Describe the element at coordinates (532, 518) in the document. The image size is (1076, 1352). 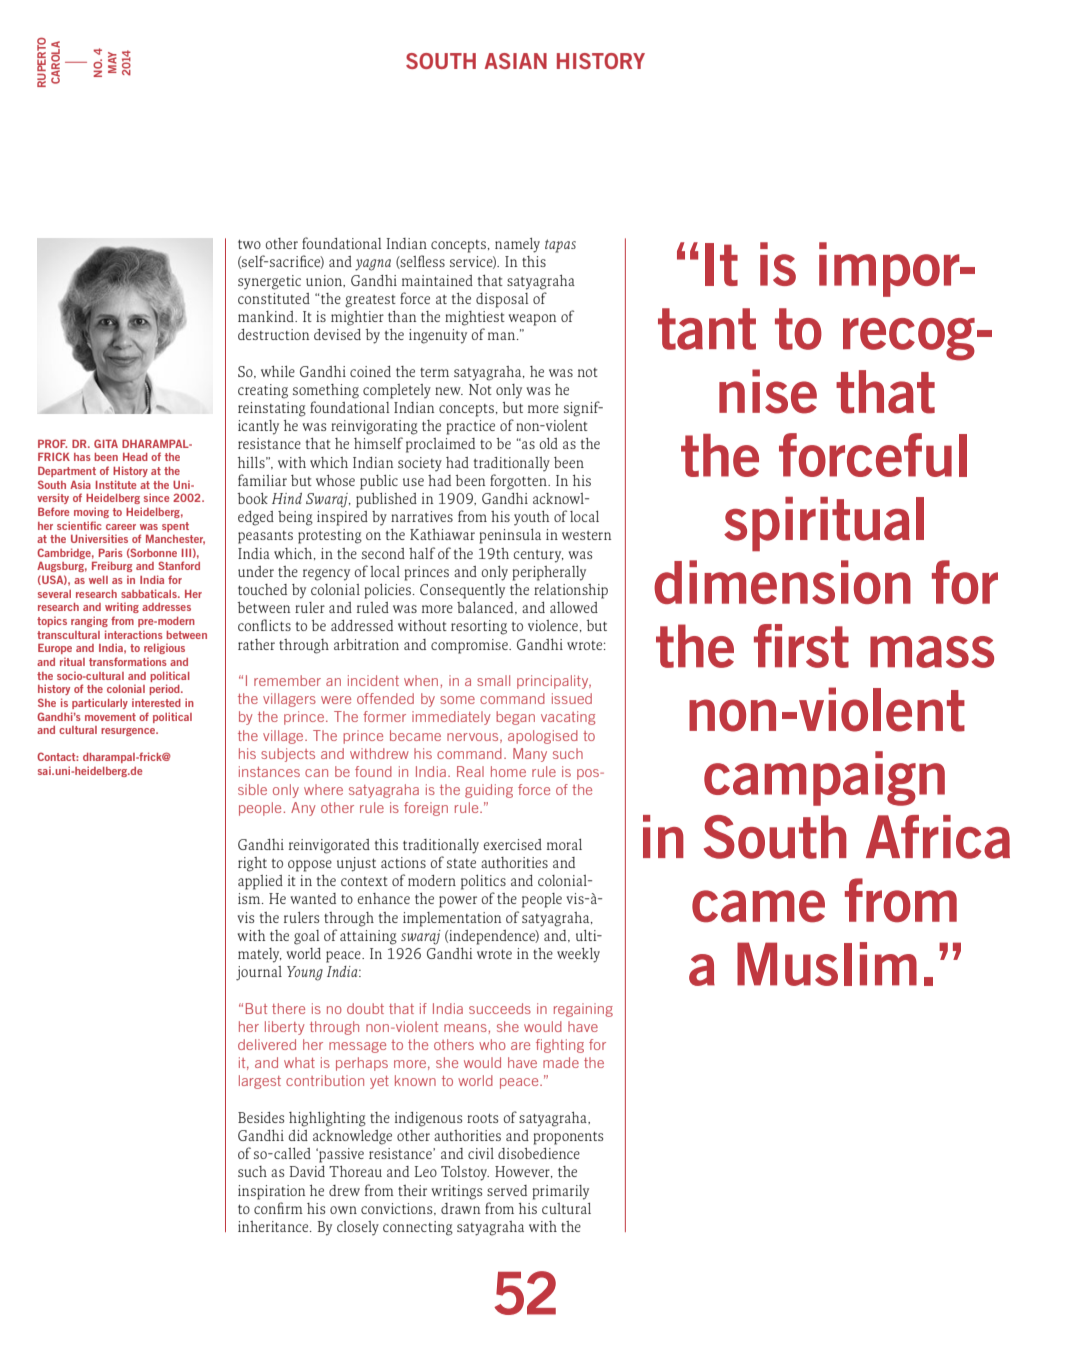
I see `youth` at that location.
